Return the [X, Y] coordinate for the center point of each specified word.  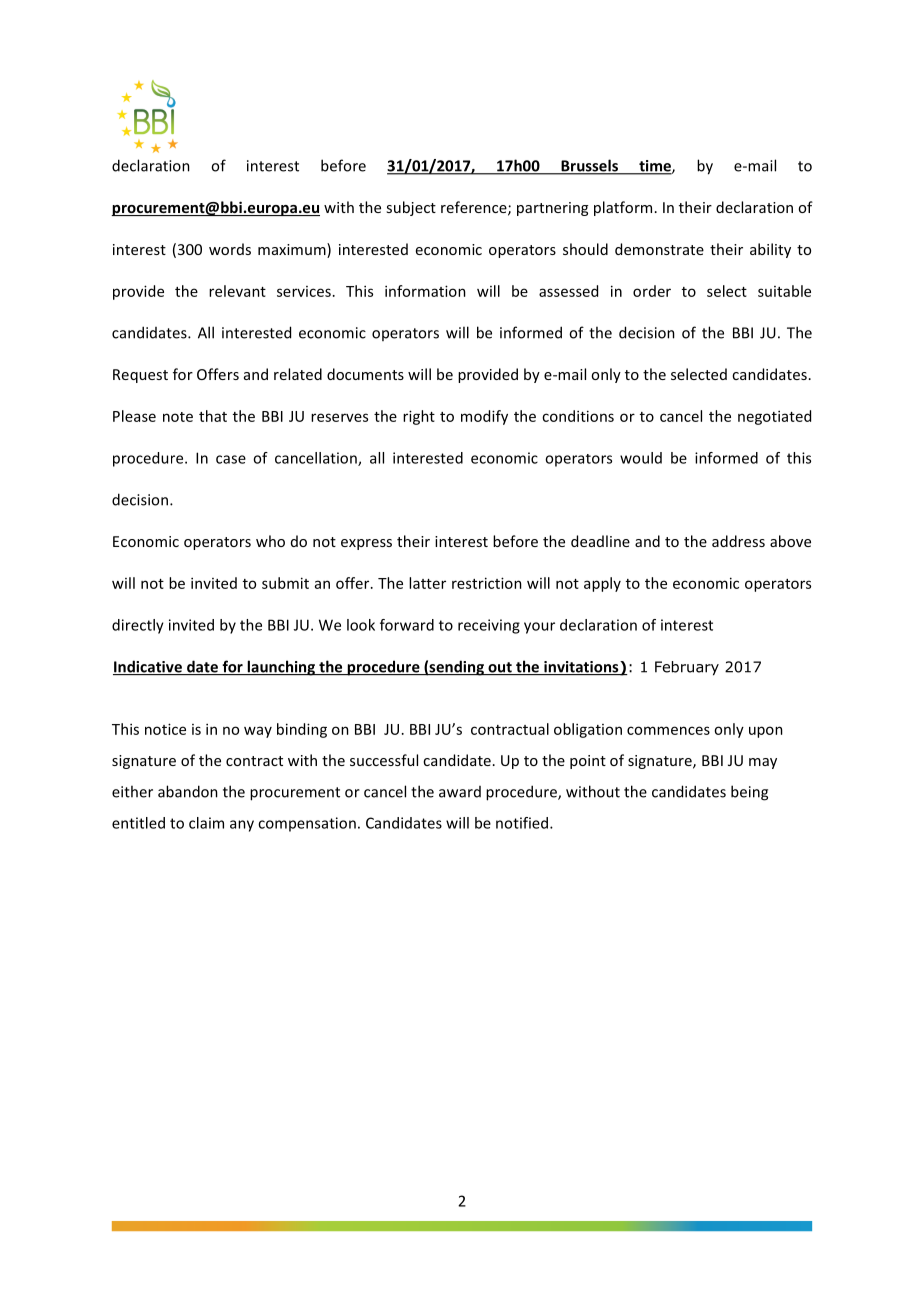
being [749, 793]
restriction [487, 583]
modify [484, 417]
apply [602, 584]
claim [206, 823]
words [230, 249]
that [213, 416]
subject [411, 208]
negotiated [774, 417]
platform [623, 208]
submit [285, 583]
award [460, 792]
